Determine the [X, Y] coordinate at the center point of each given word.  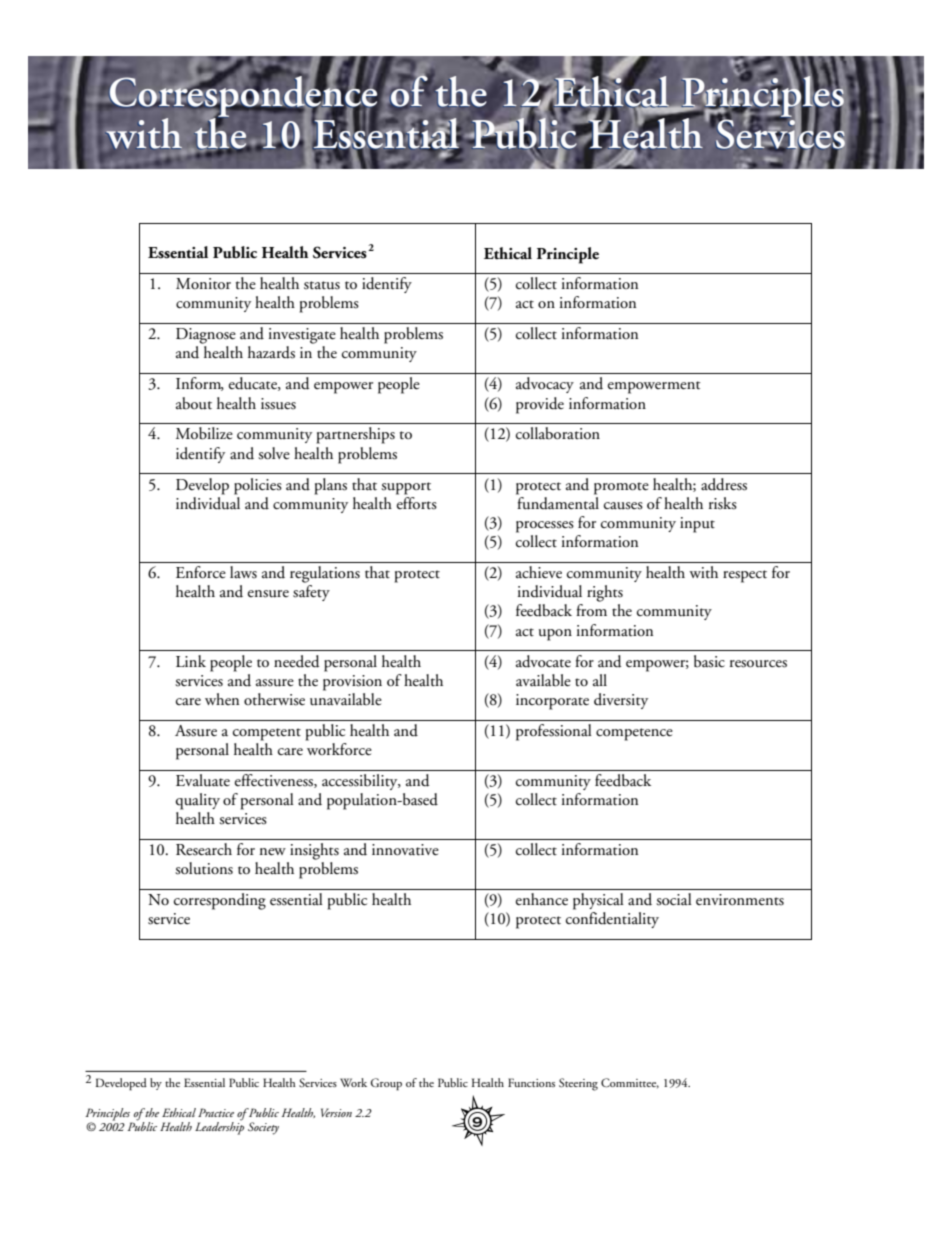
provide [540, 405]
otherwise [274, 699]
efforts [416, 502]
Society [263, 1128]
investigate [302, 336]
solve [274, 453]
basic [709, 661]
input [697, 525]
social [674, 899]
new [273, 852]
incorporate [552, 702]
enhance [542, 899]
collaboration [558, 433]
